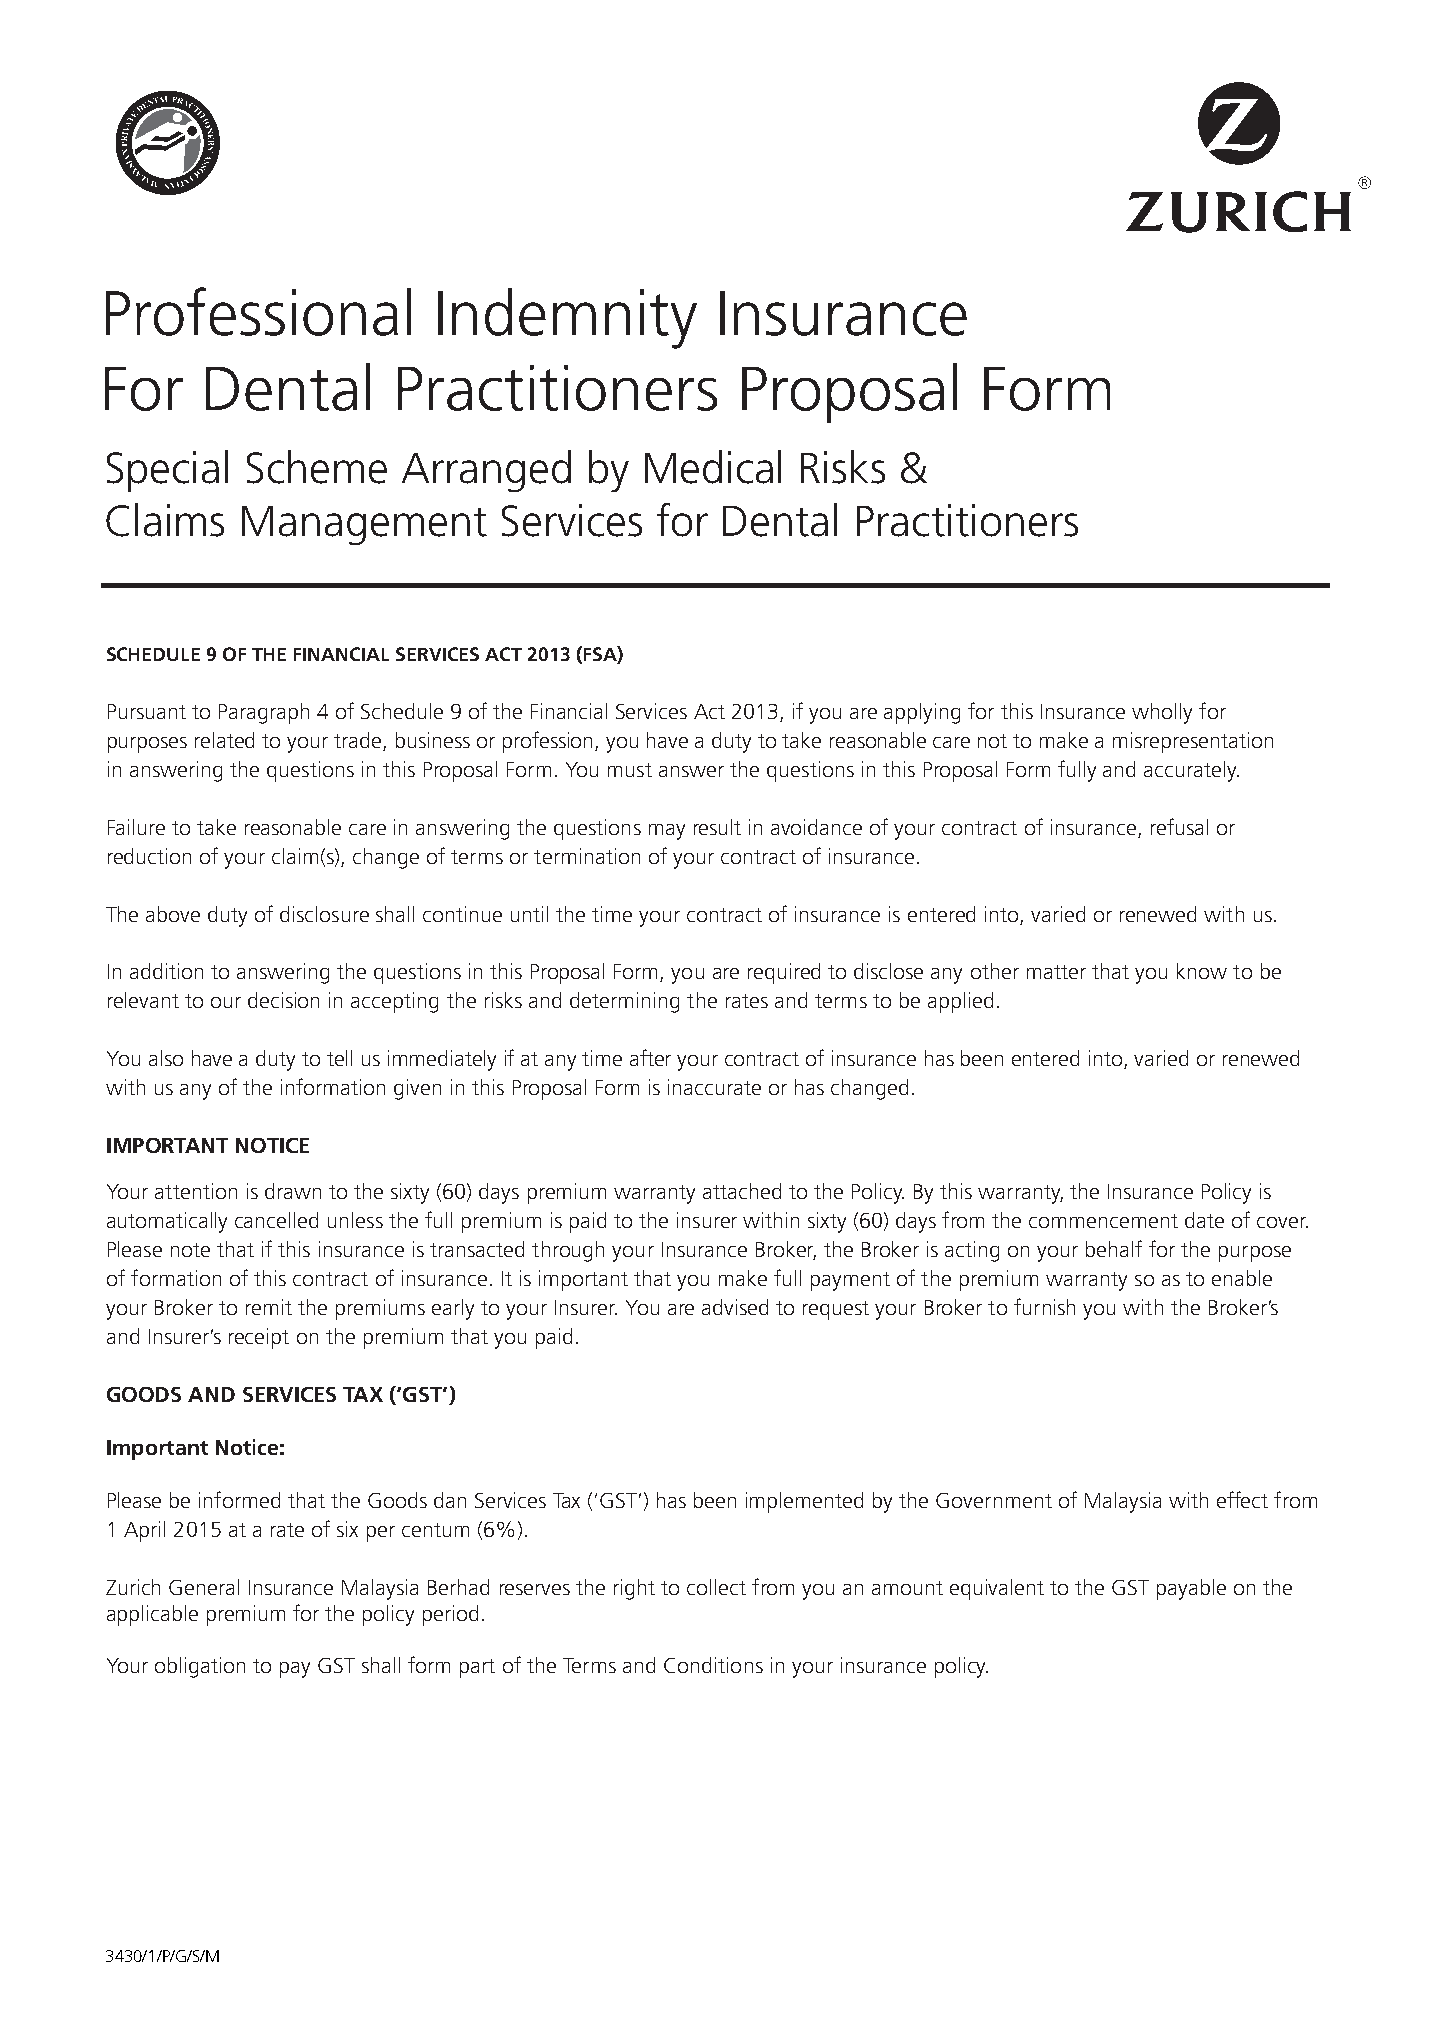 The width and height of the screenshot is (1434, 2029). Describe the element at coordinates (784, 973) in the screenshot. I see `required` at that location.
